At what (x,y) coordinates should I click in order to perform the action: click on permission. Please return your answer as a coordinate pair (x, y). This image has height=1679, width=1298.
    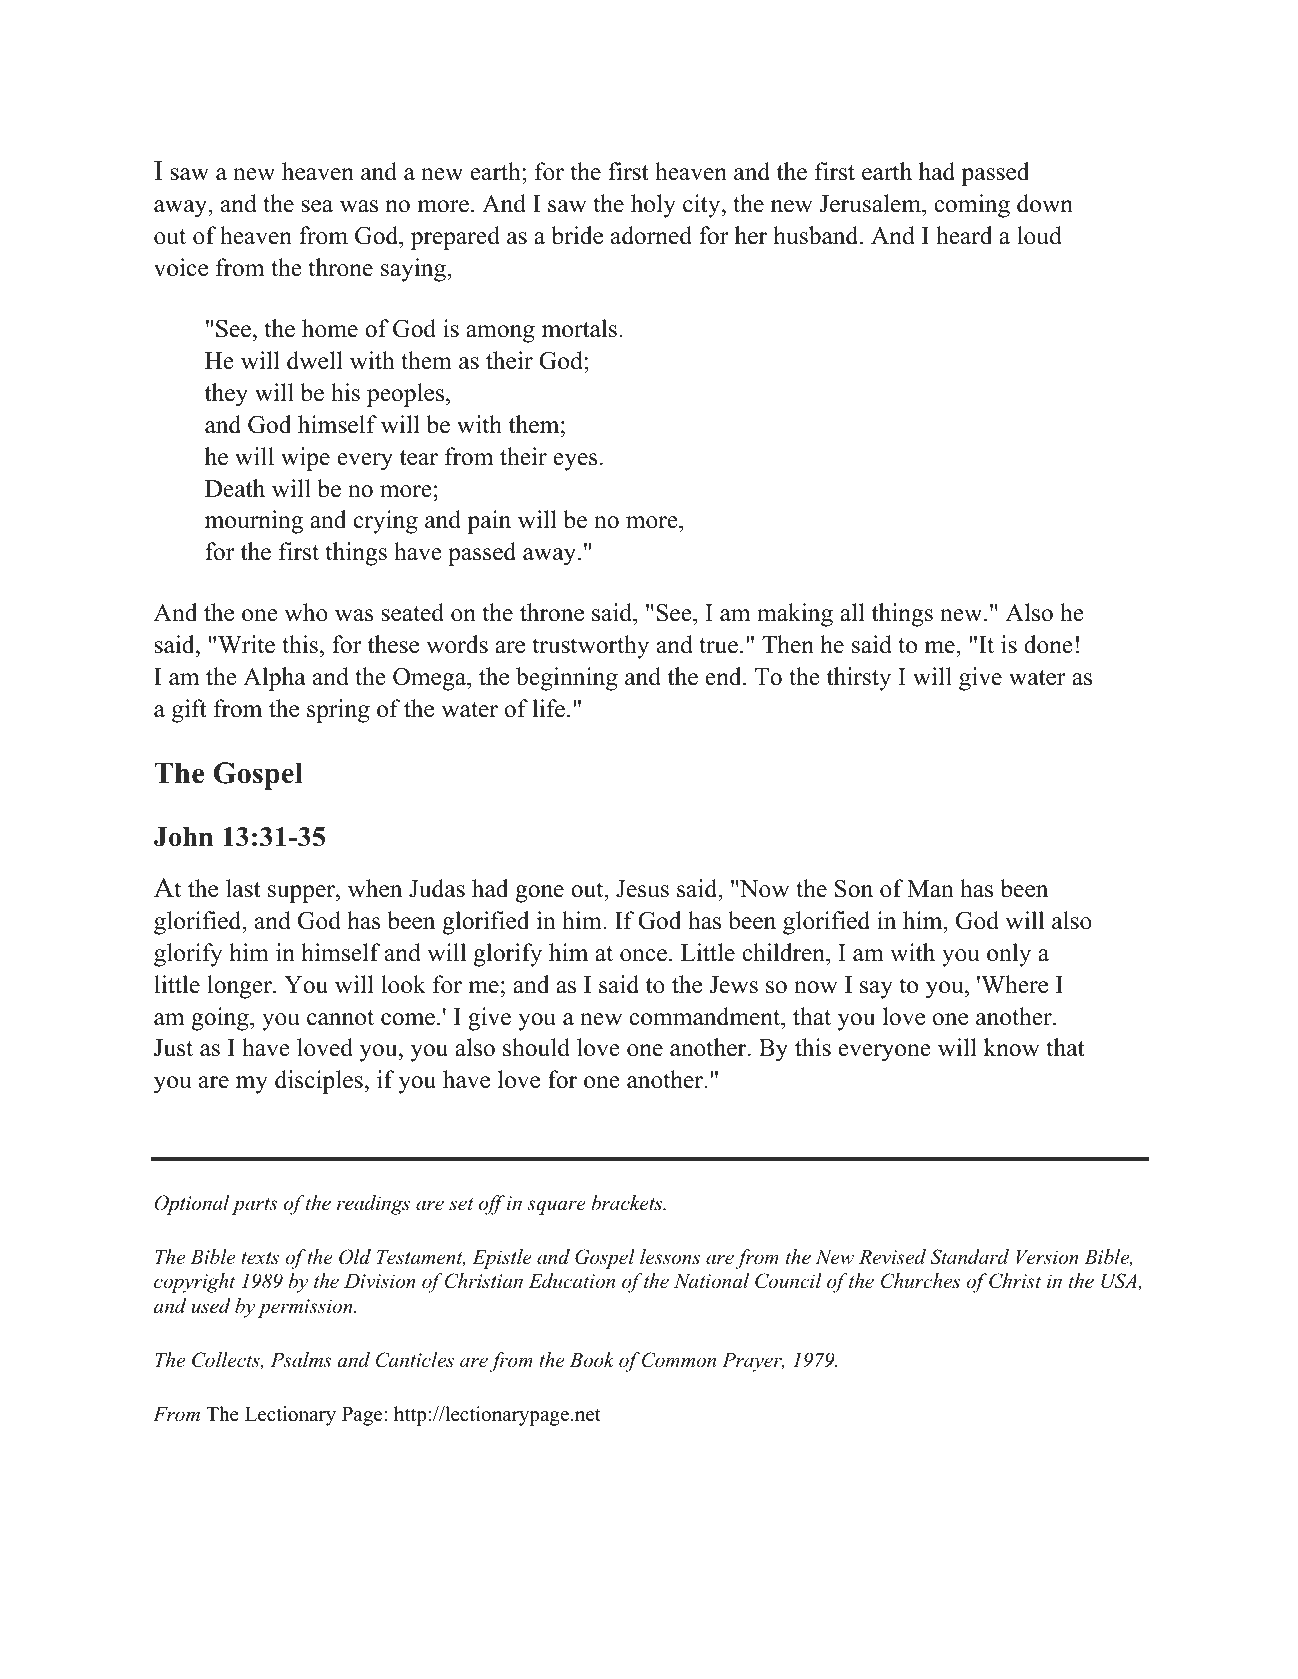
    Looking at the image, I should click on (306, 1308).
